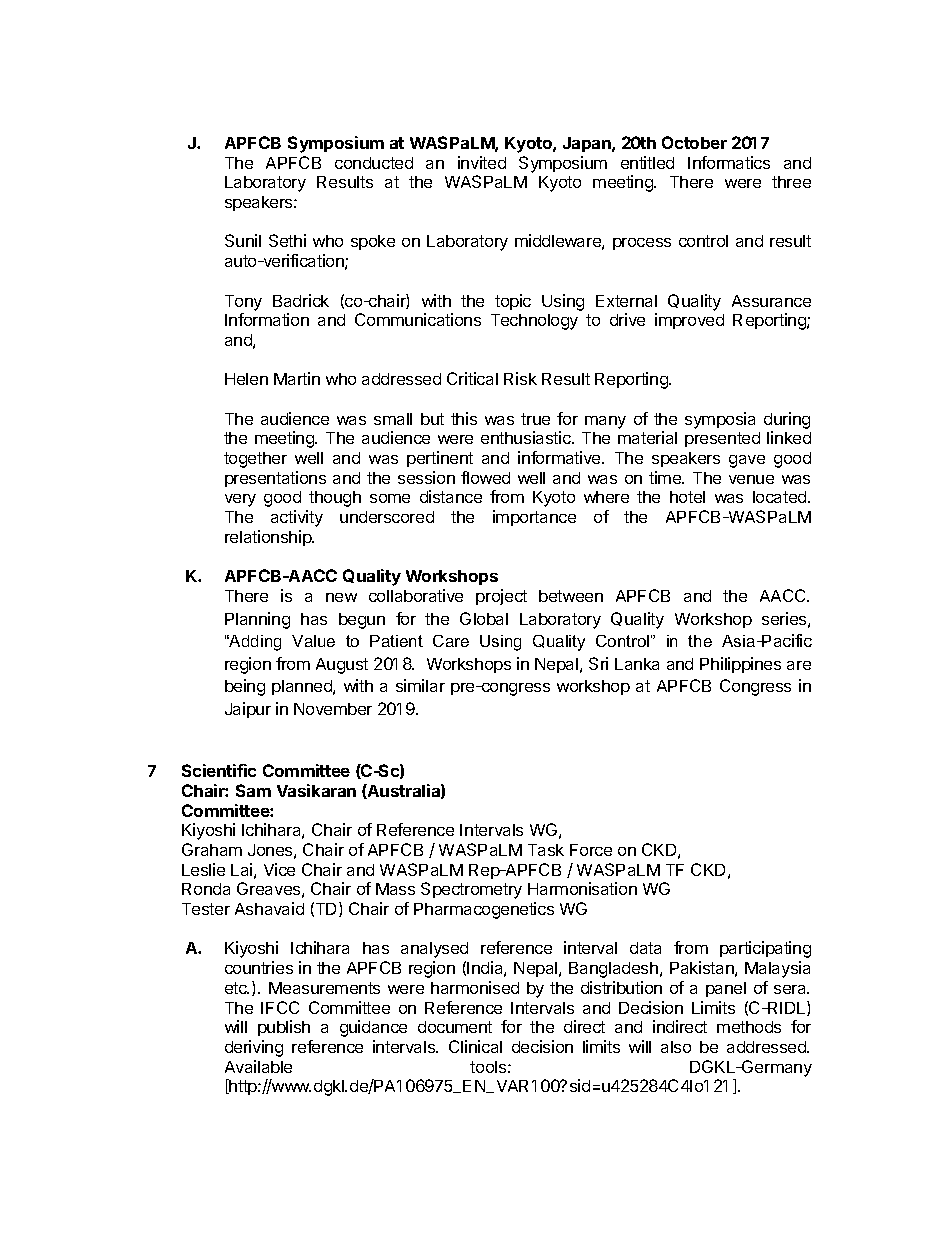  Describe the element at coordinates (284, 1028) in the screenshot. I see `publish` at that location.
